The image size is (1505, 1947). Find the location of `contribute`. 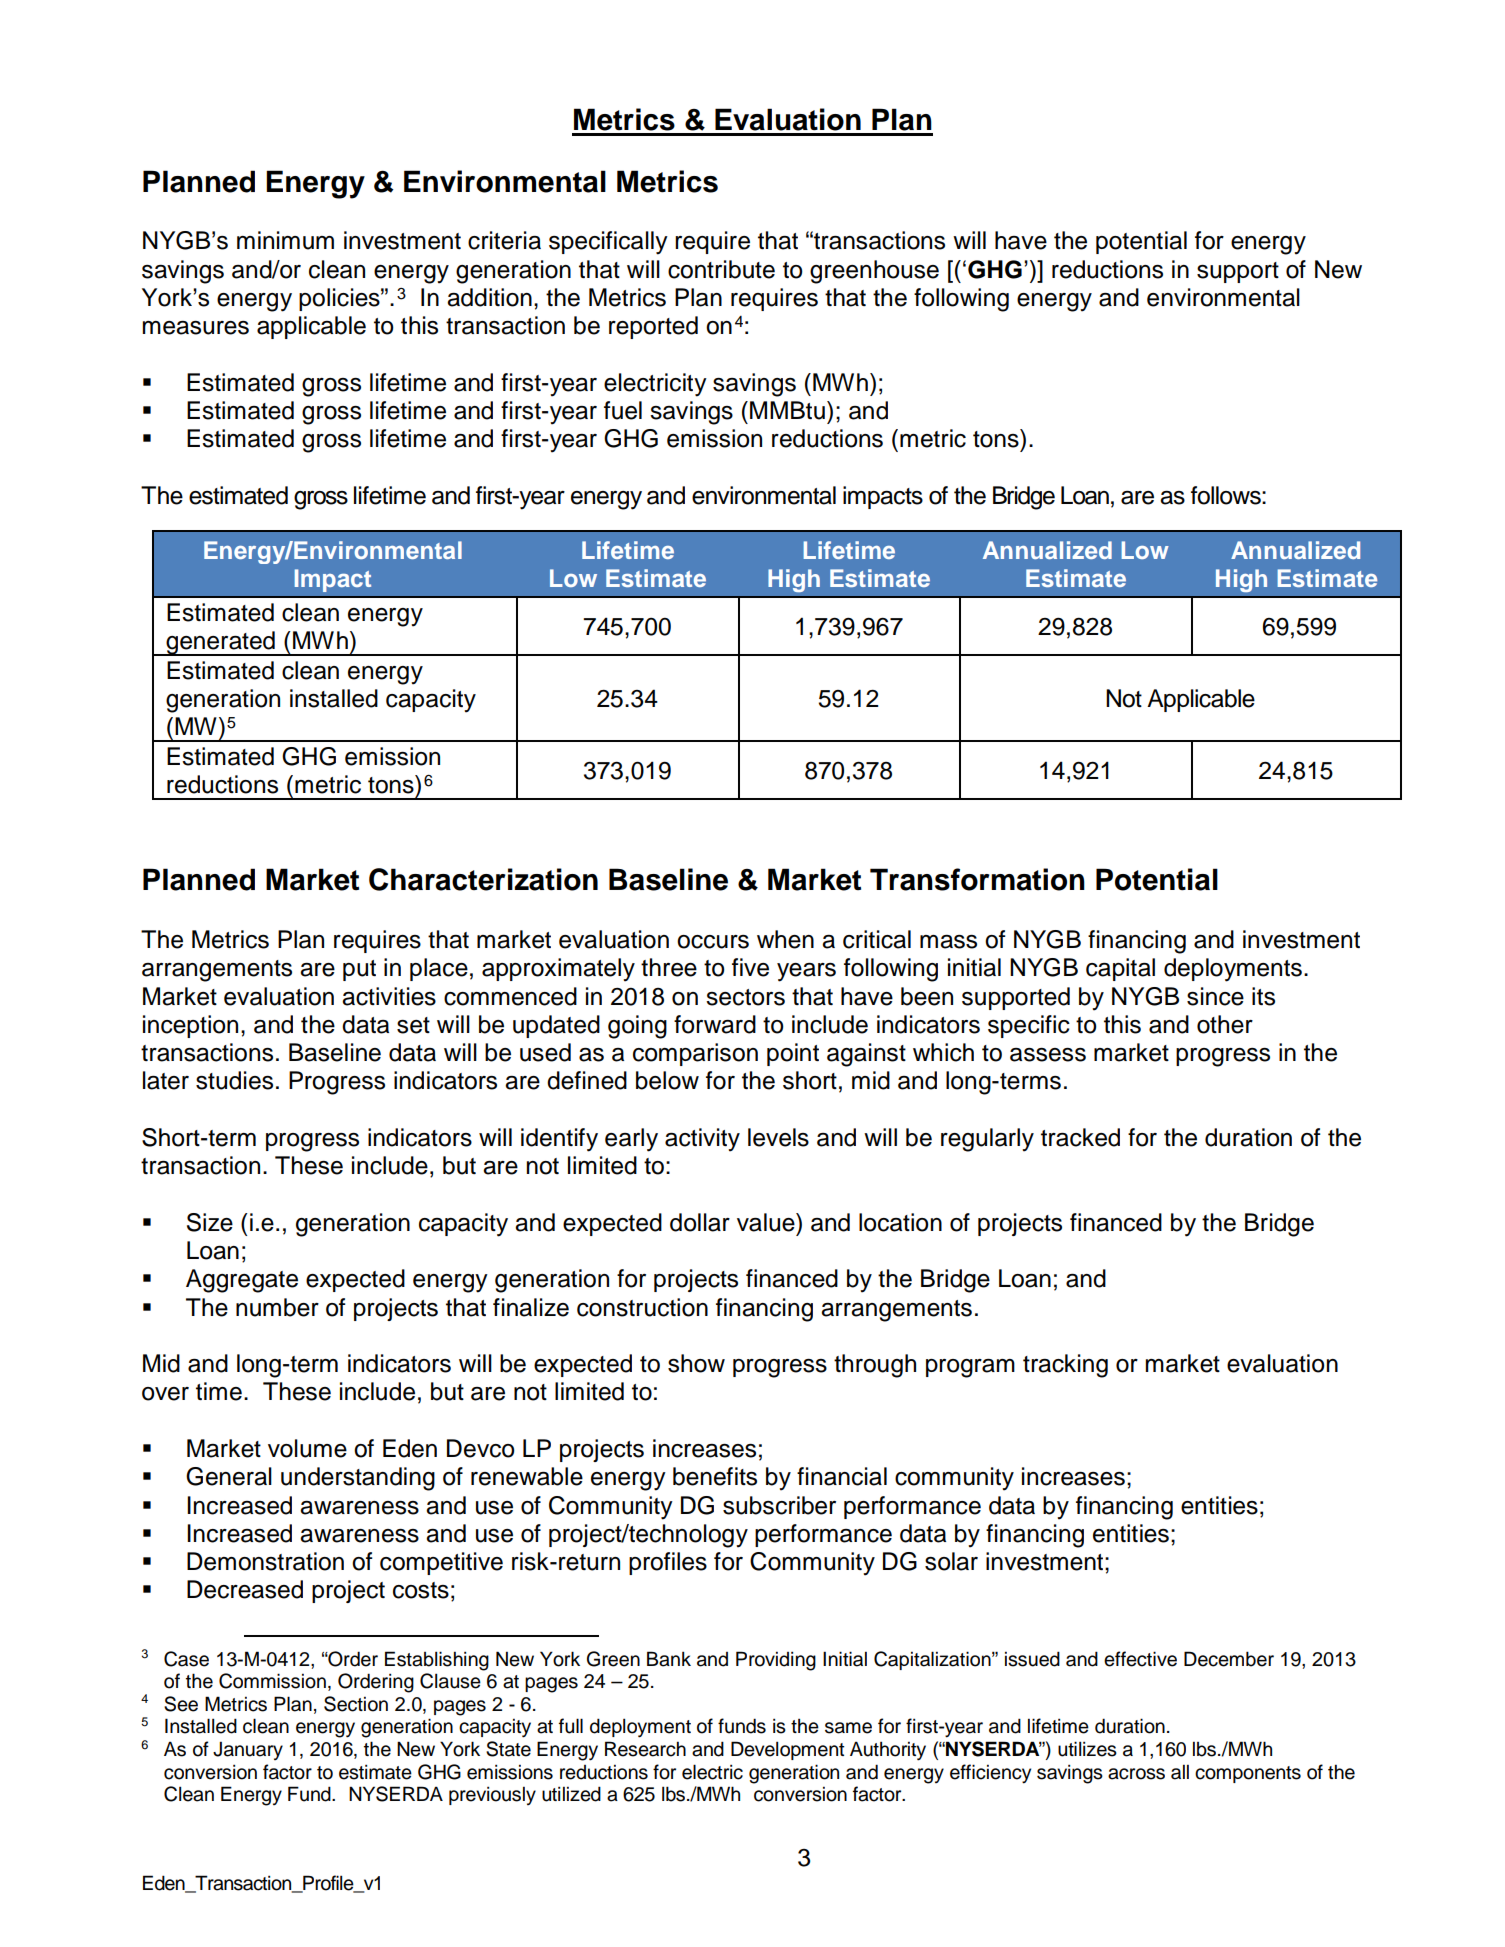

contribute is located at coordinates (721, 269).
